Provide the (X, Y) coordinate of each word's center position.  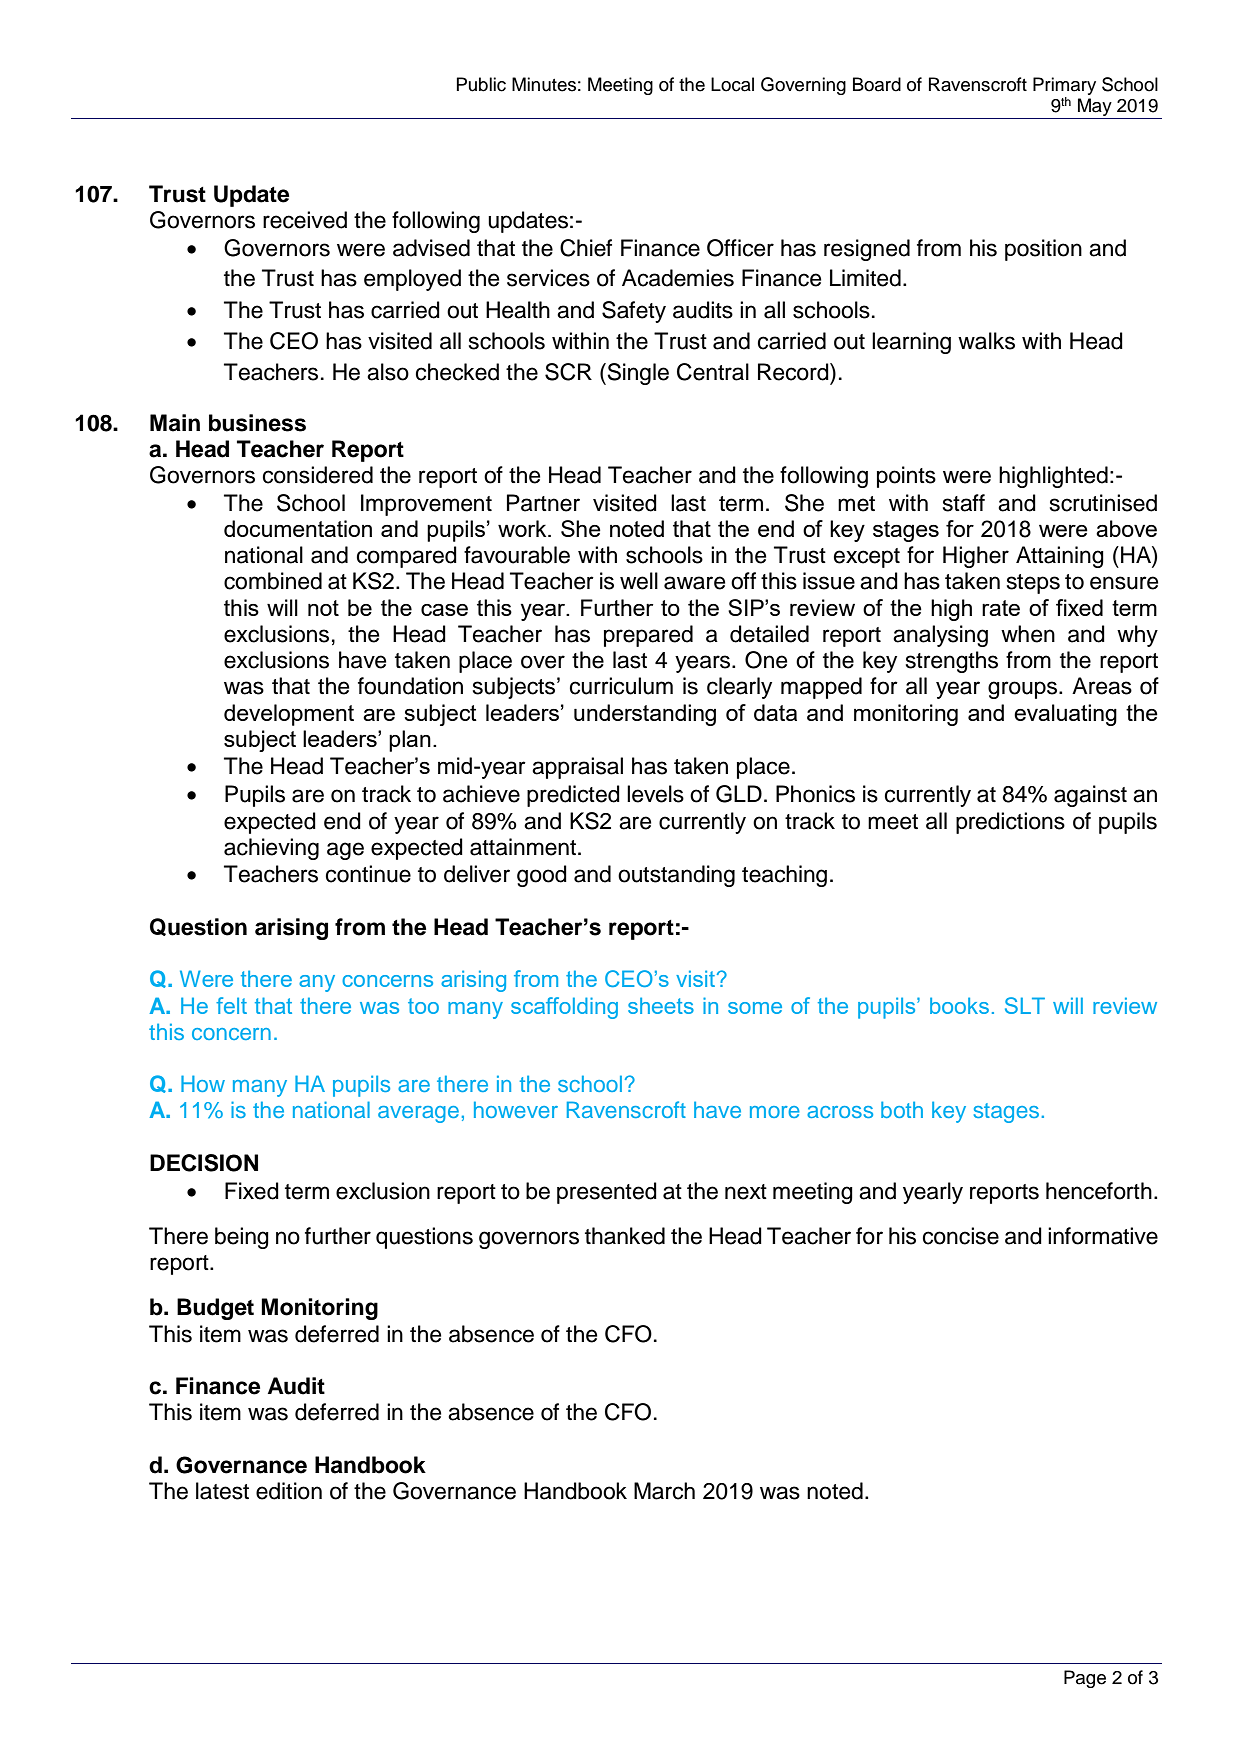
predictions (1010, 823)
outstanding (676, 876)
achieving (271, 849)
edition (289, 1491)
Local (732, 84)
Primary (1064, 86)
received (305, 220)
